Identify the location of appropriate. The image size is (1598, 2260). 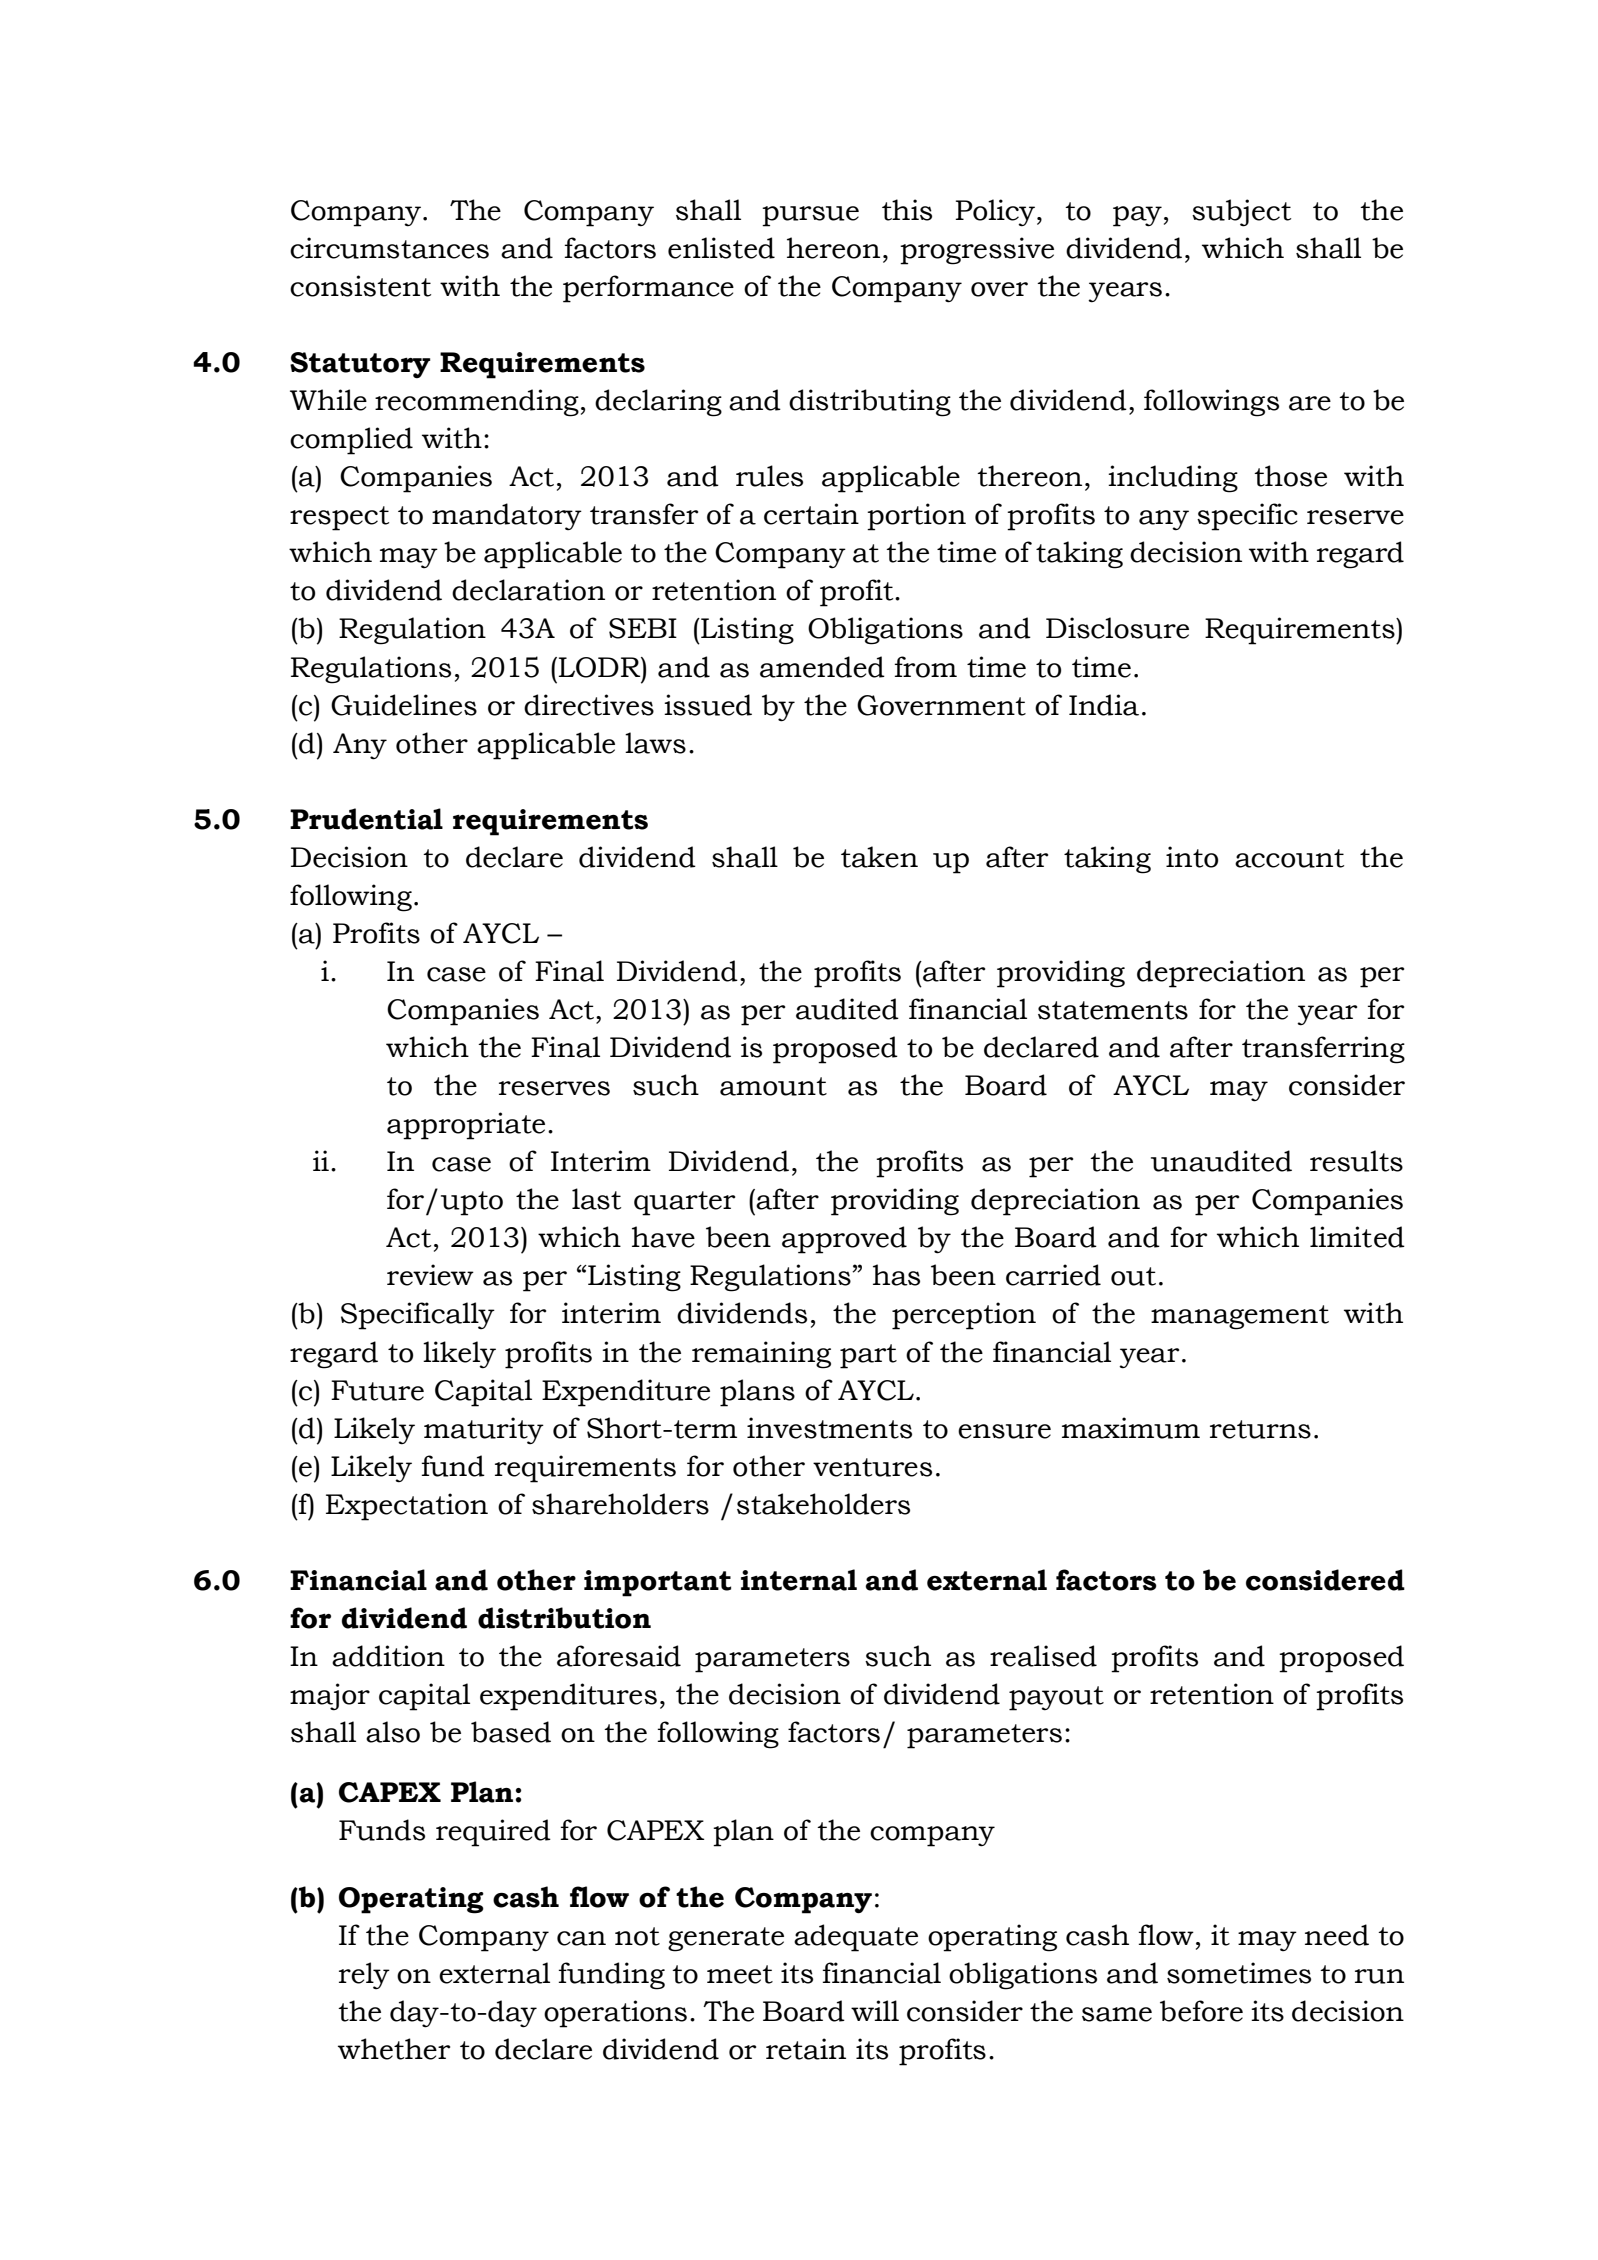
(466, 1126).
